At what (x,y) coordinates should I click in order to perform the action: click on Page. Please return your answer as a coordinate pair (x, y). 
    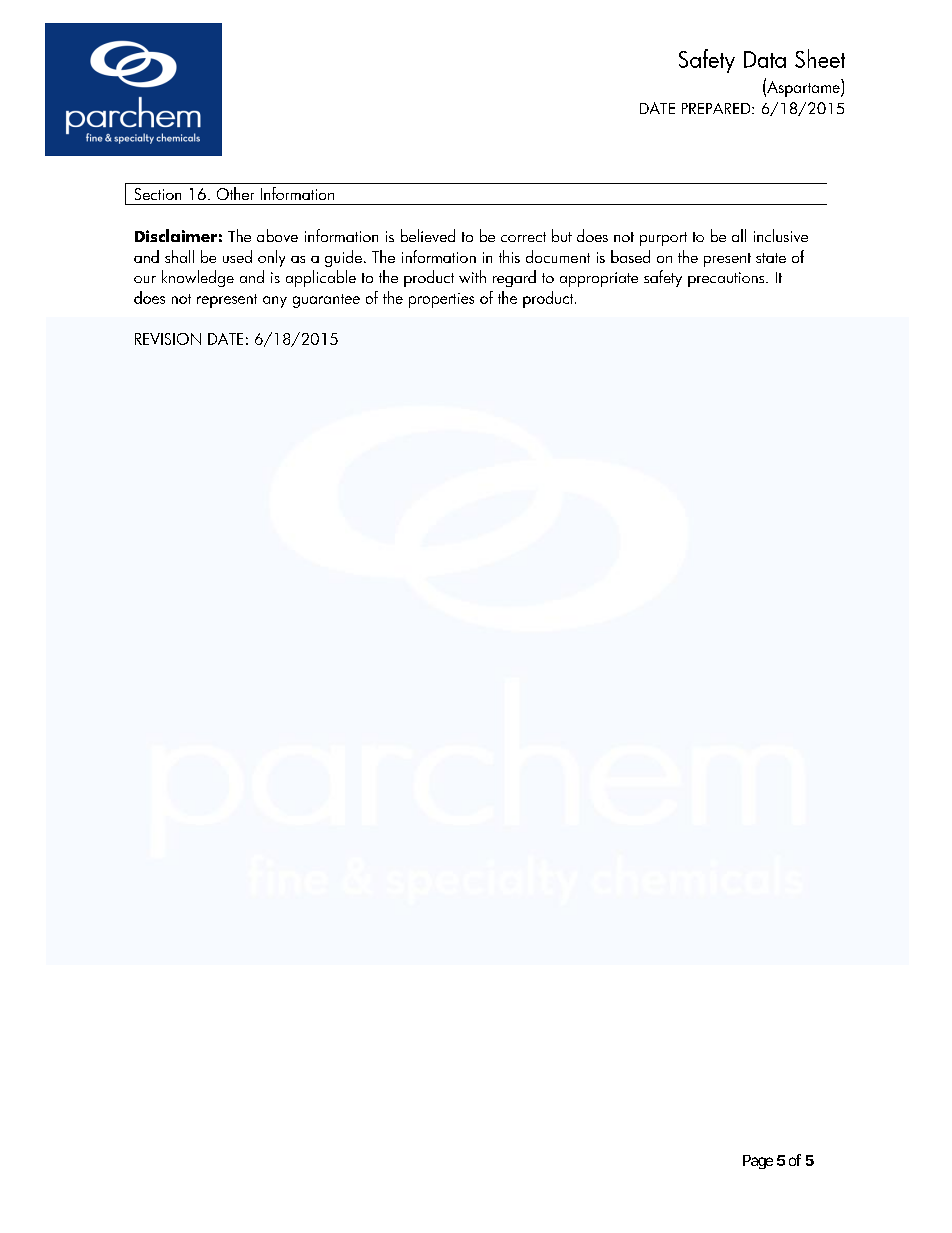
    Looking at the image, I should click on (758, 1162).
